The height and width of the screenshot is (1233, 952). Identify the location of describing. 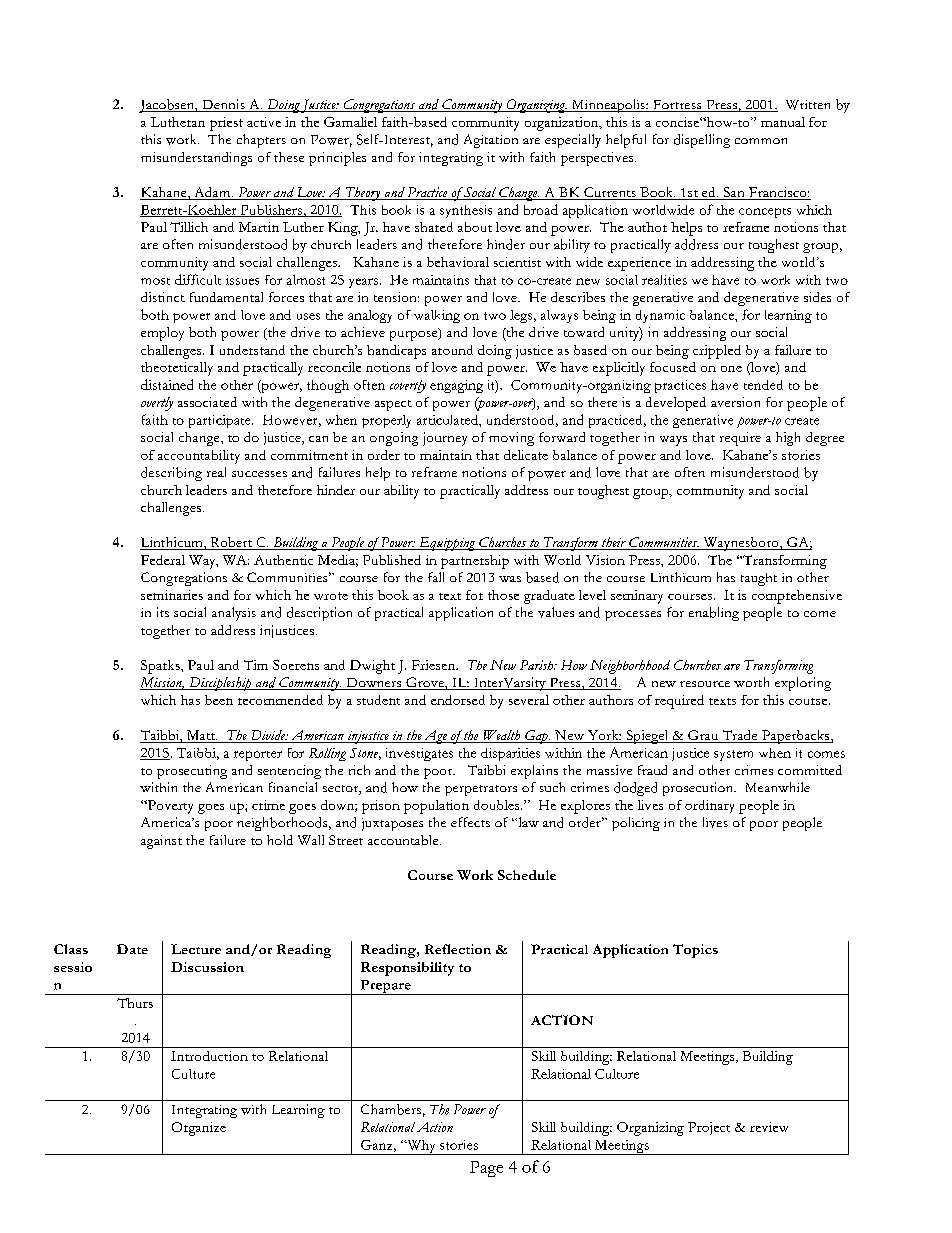
(171, 474).
